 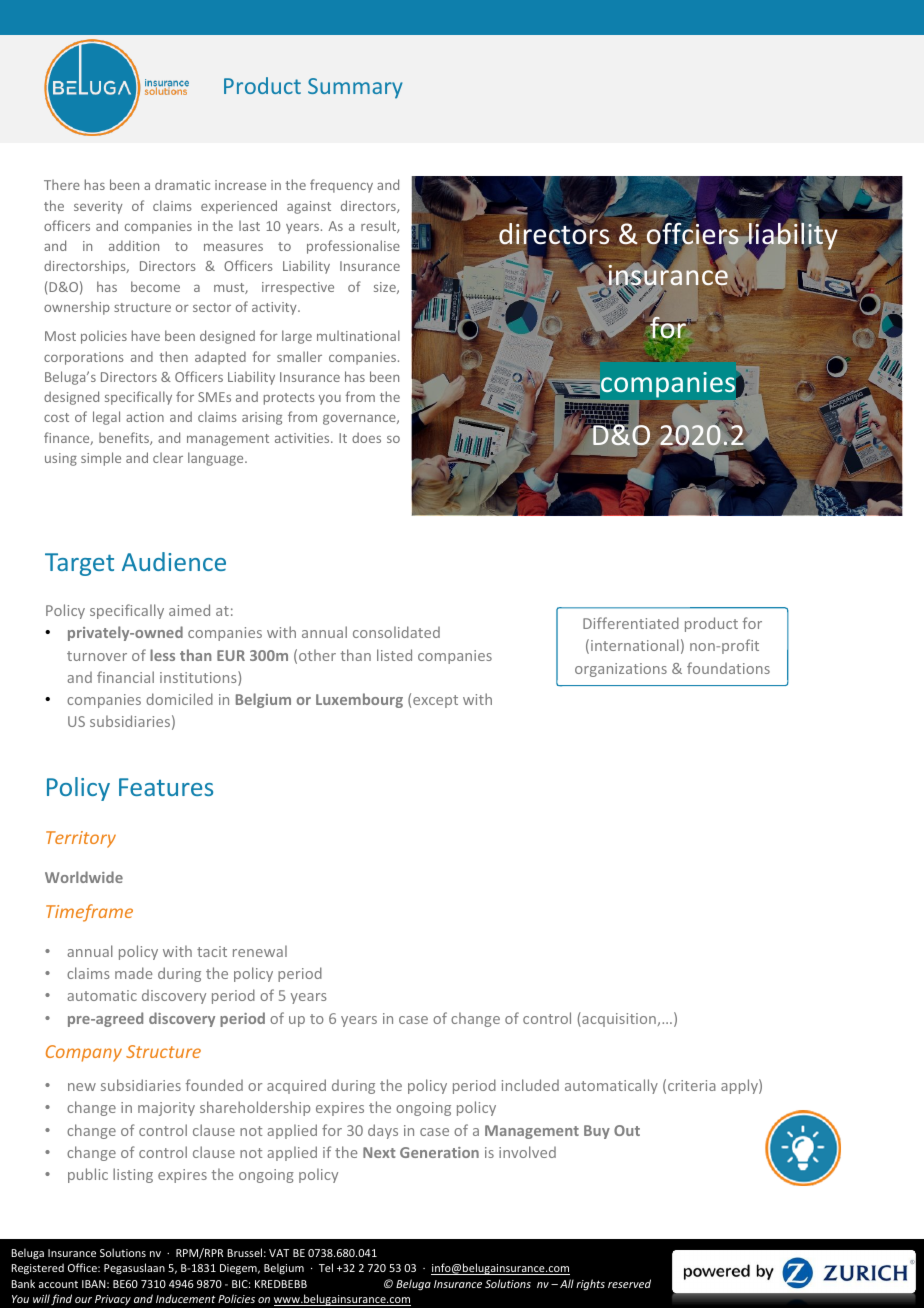 I want to click on There, so click(x=62, y=184).
